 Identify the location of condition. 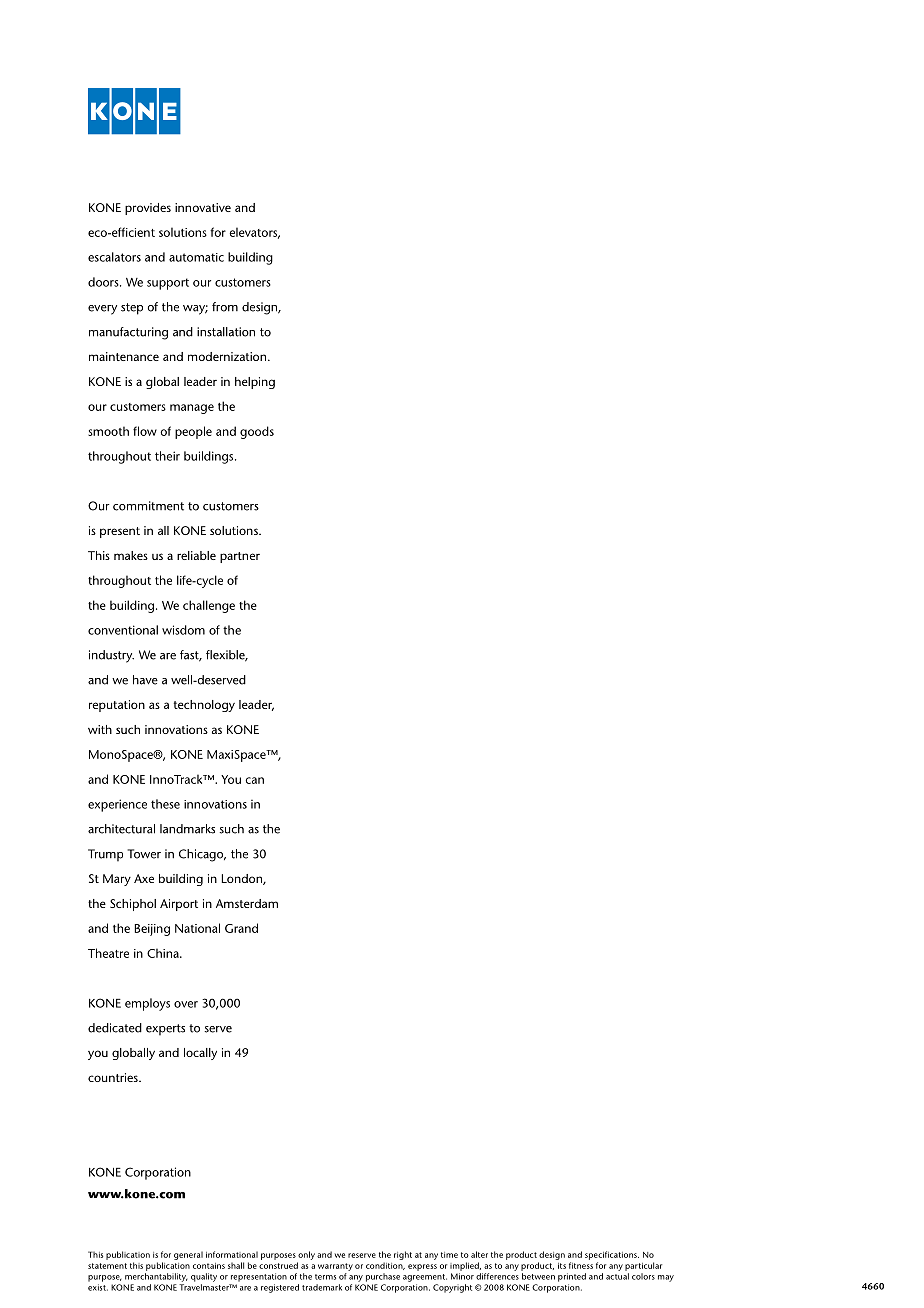
(385, 1266).
